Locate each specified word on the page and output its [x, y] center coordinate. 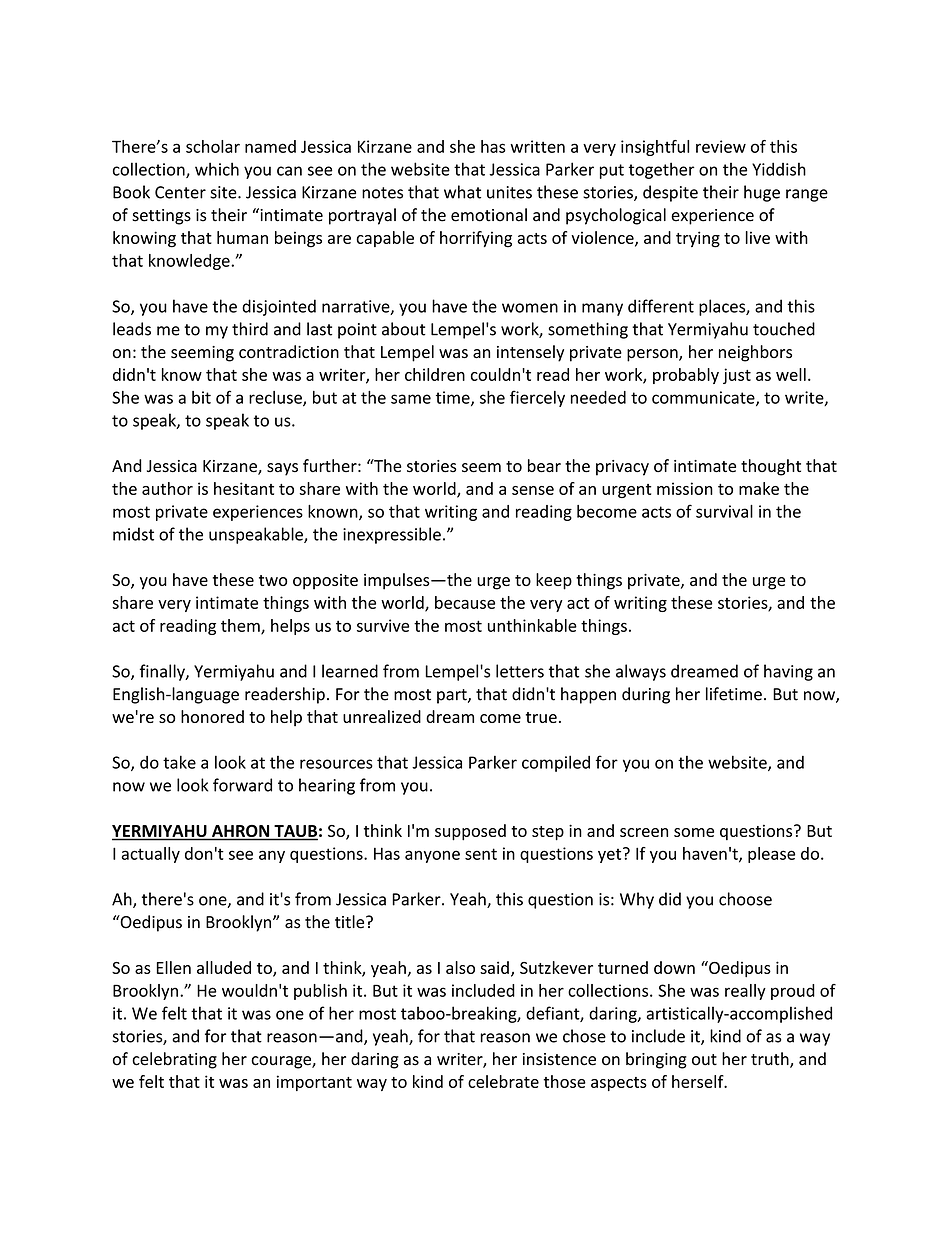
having [788, 672]
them [241, 626]
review [721, 146]
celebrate [503, 1081]
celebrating [174, 1060]
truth [771, 1060]
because [465, 602]
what [462, 192]
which [217, 169]
